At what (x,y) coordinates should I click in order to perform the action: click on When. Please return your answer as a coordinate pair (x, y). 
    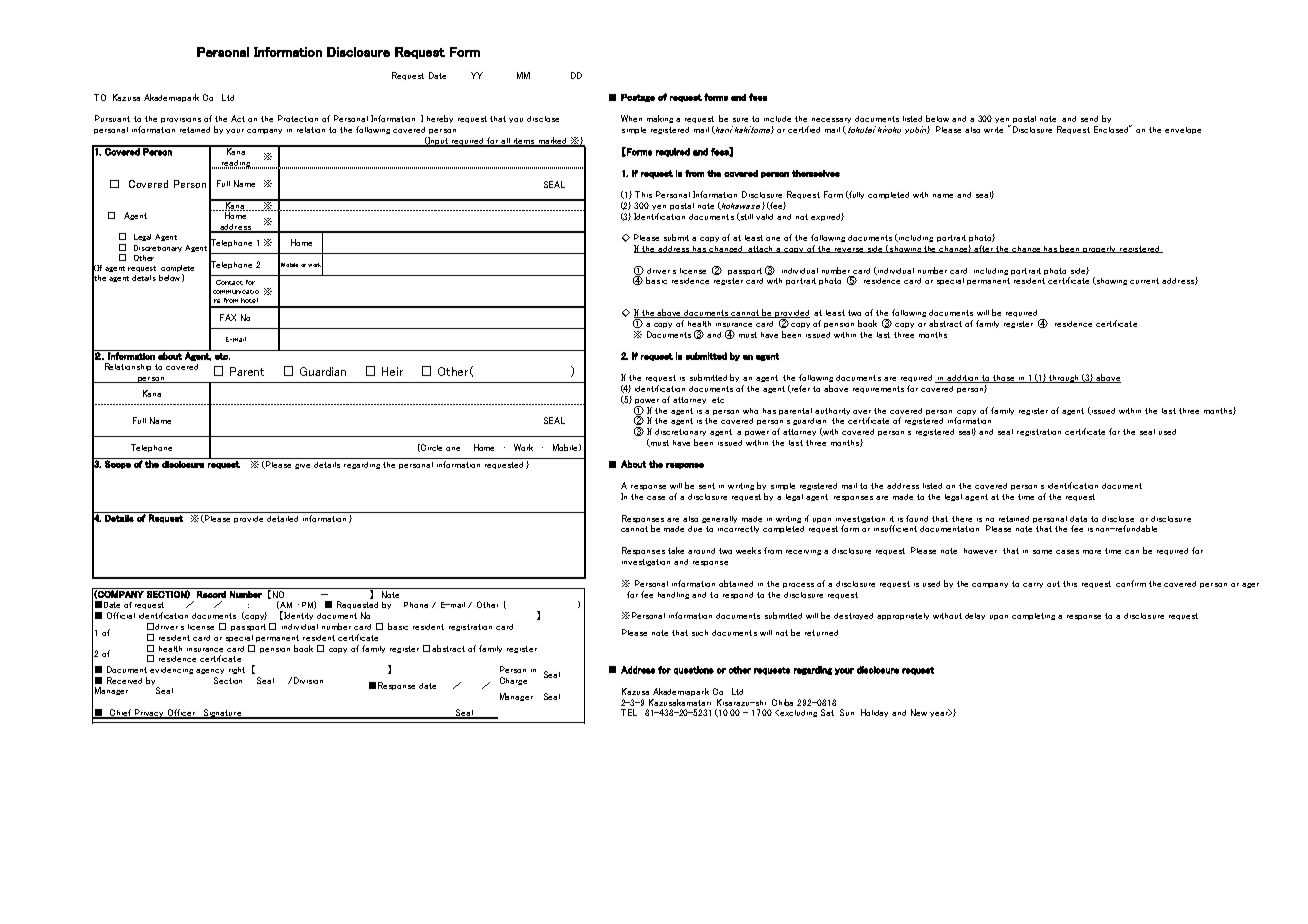
    Looking at the image, I should click on (631, 118).
